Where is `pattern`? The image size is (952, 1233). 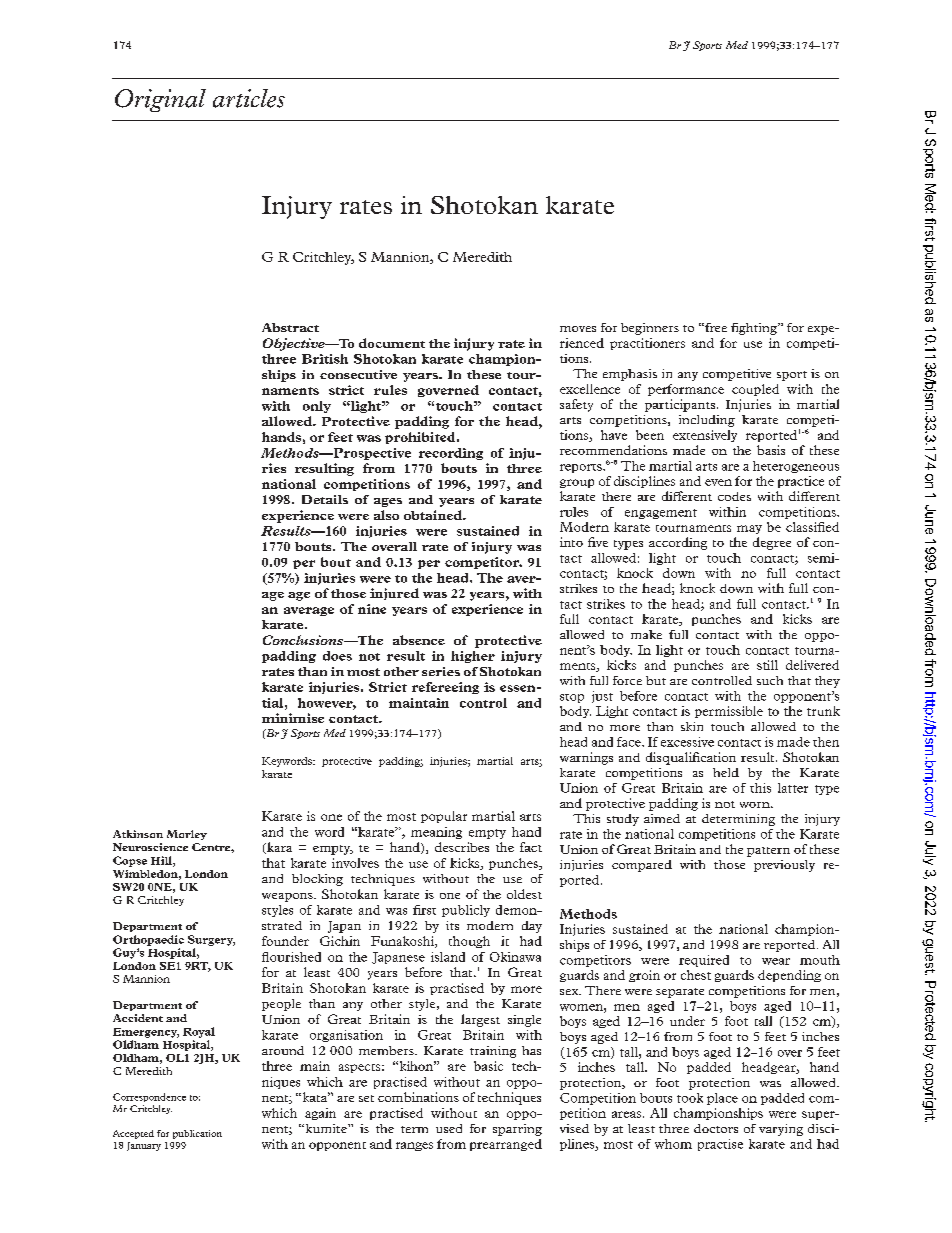 pattern is located at coordinates (768, 852).
